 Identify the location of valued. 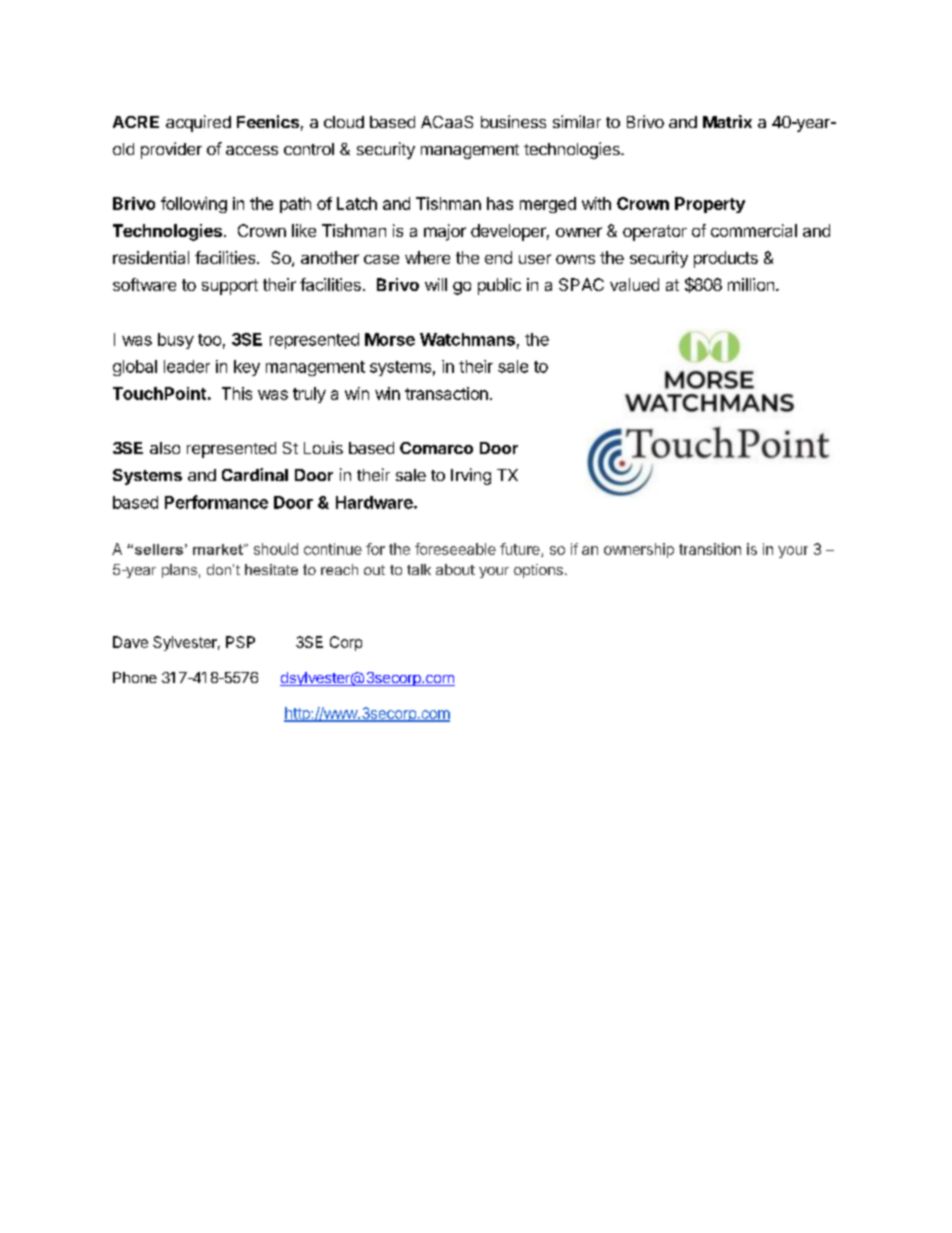
(634, 284).
